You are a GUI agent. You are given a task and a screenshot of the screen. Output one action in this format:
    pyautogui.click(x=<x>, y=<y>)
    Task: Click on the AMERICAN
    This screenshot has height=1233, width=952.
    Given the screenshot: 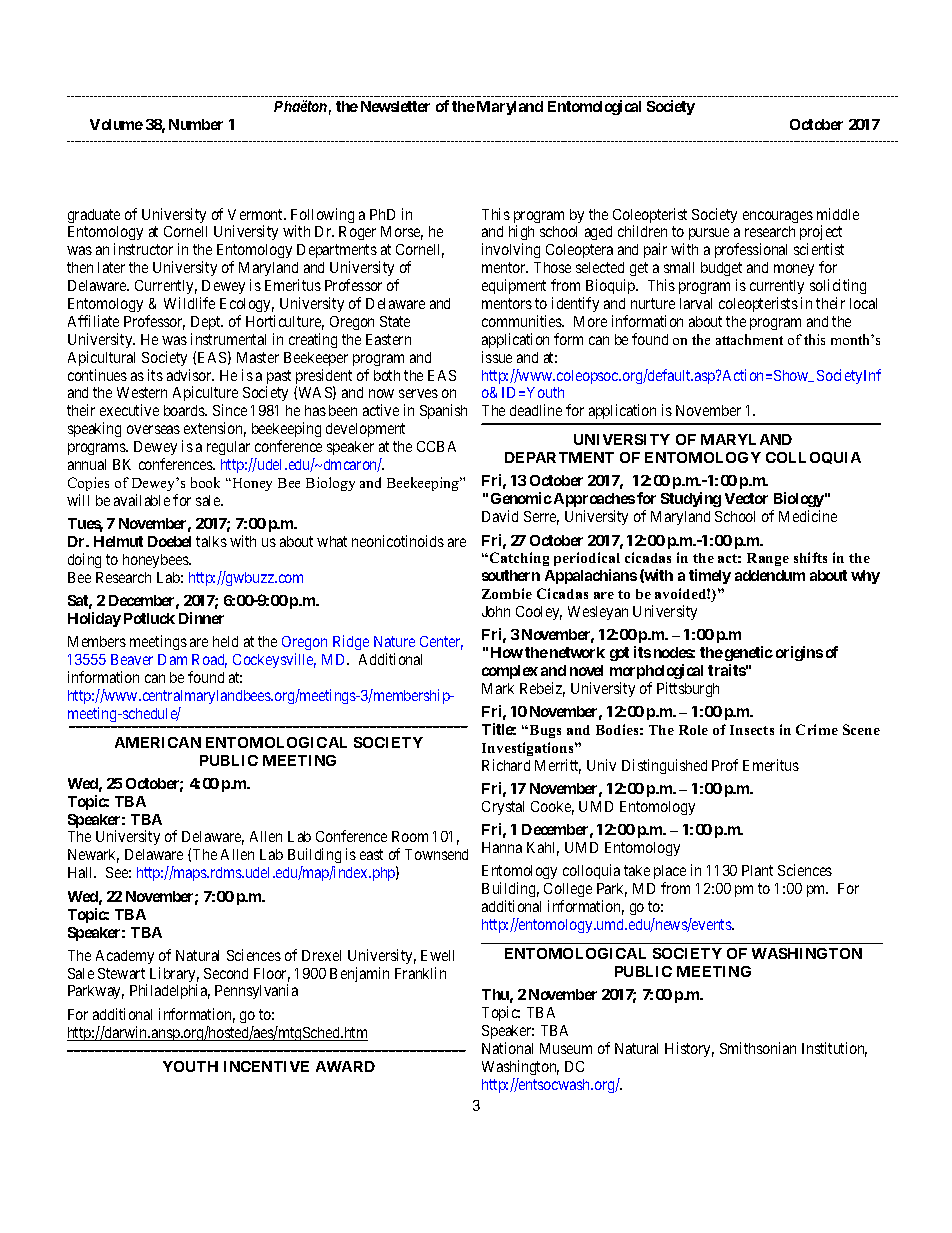 What is the action you would take?
    pyautogui.click(x=158, y=742)
